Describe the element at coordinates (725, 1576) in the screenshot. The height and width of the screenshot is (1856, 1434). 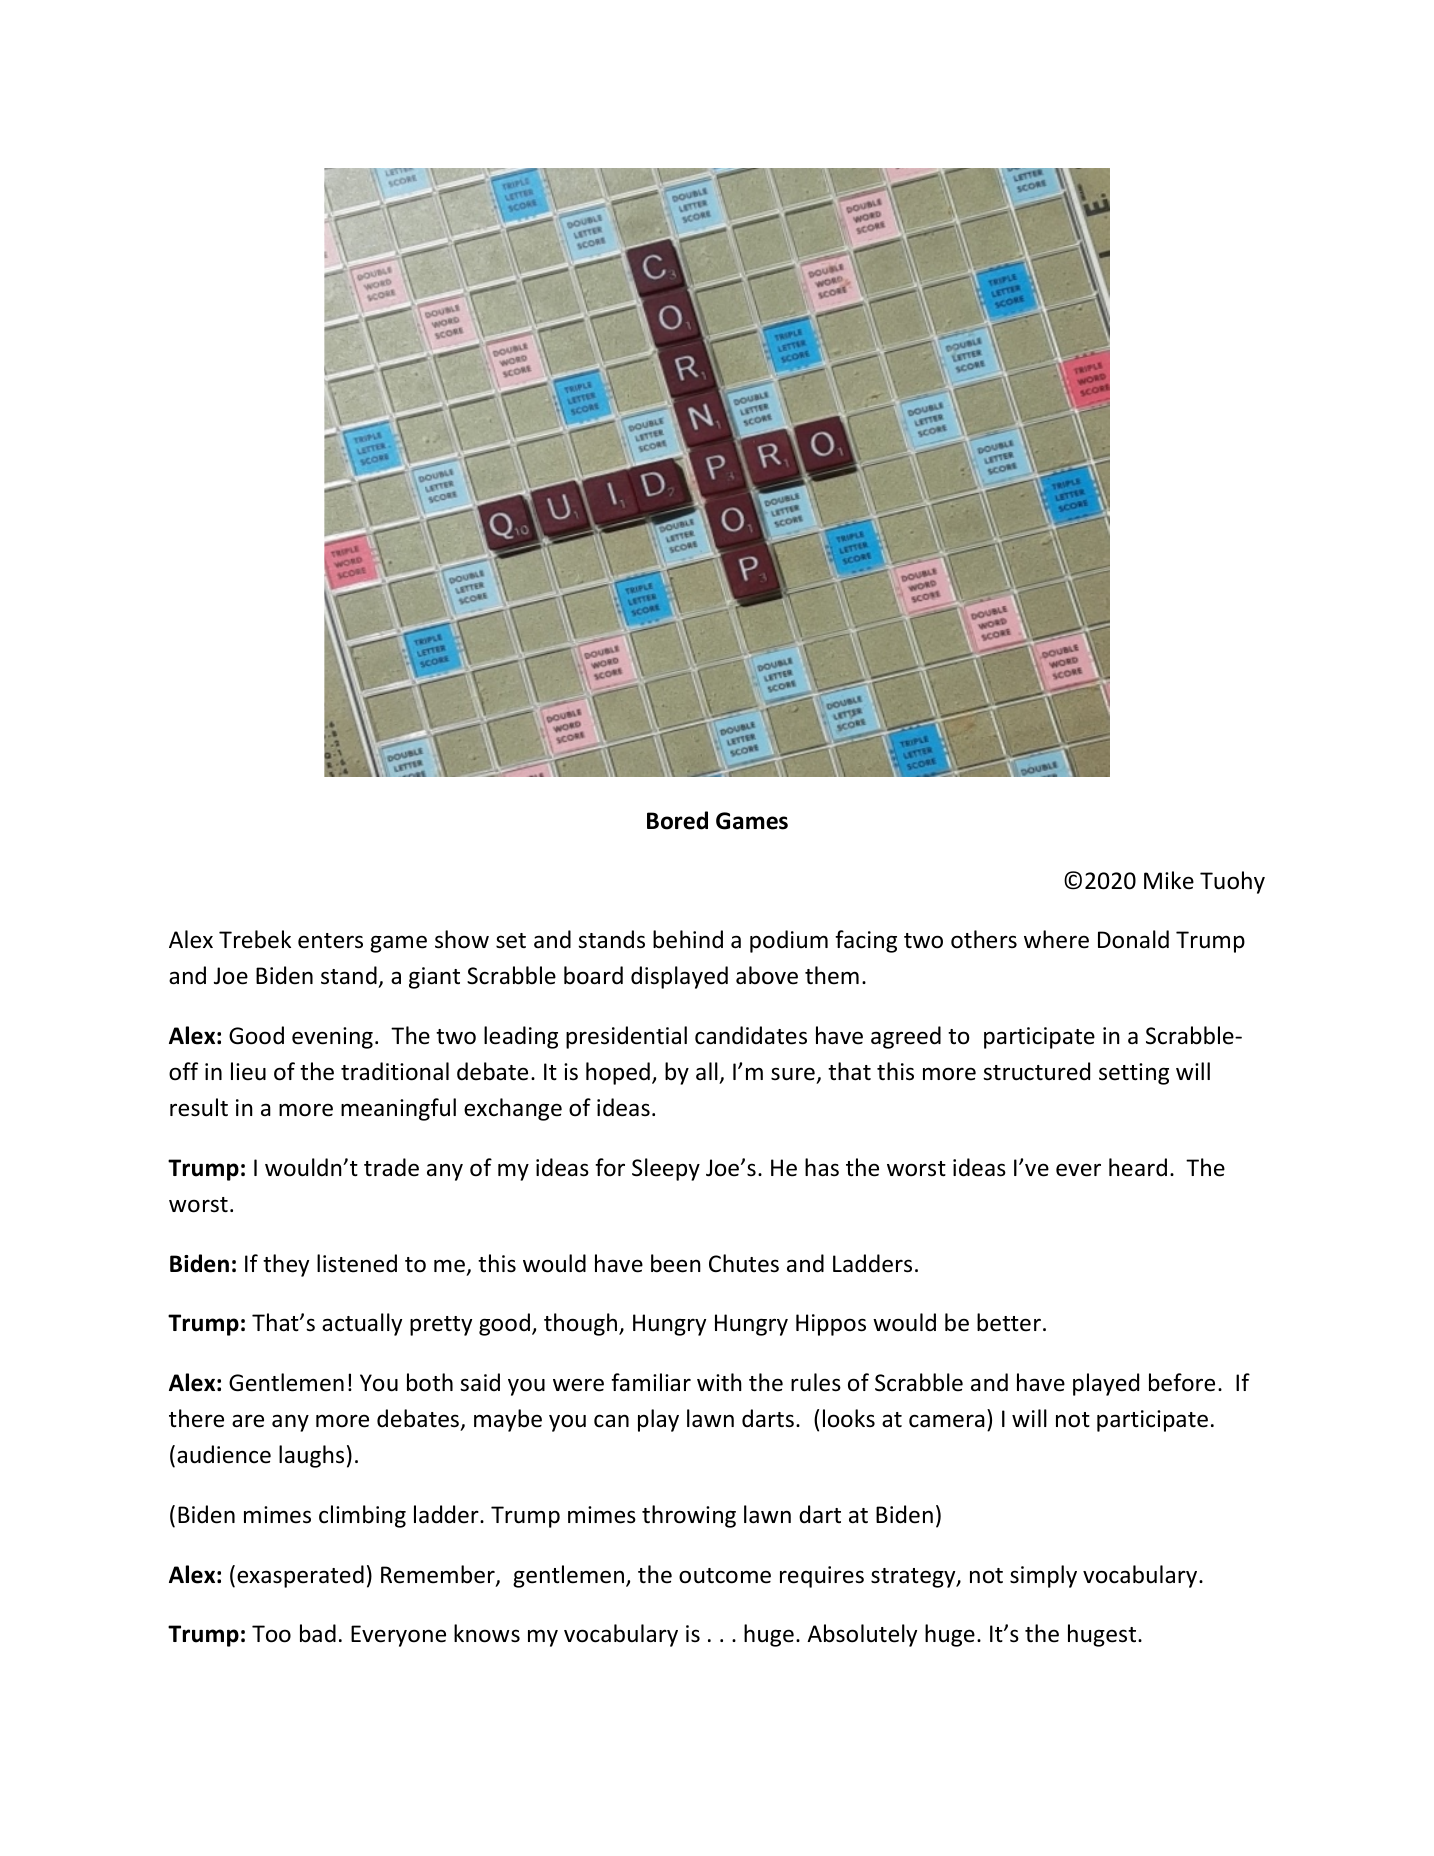
I see `outcome` at that location.
